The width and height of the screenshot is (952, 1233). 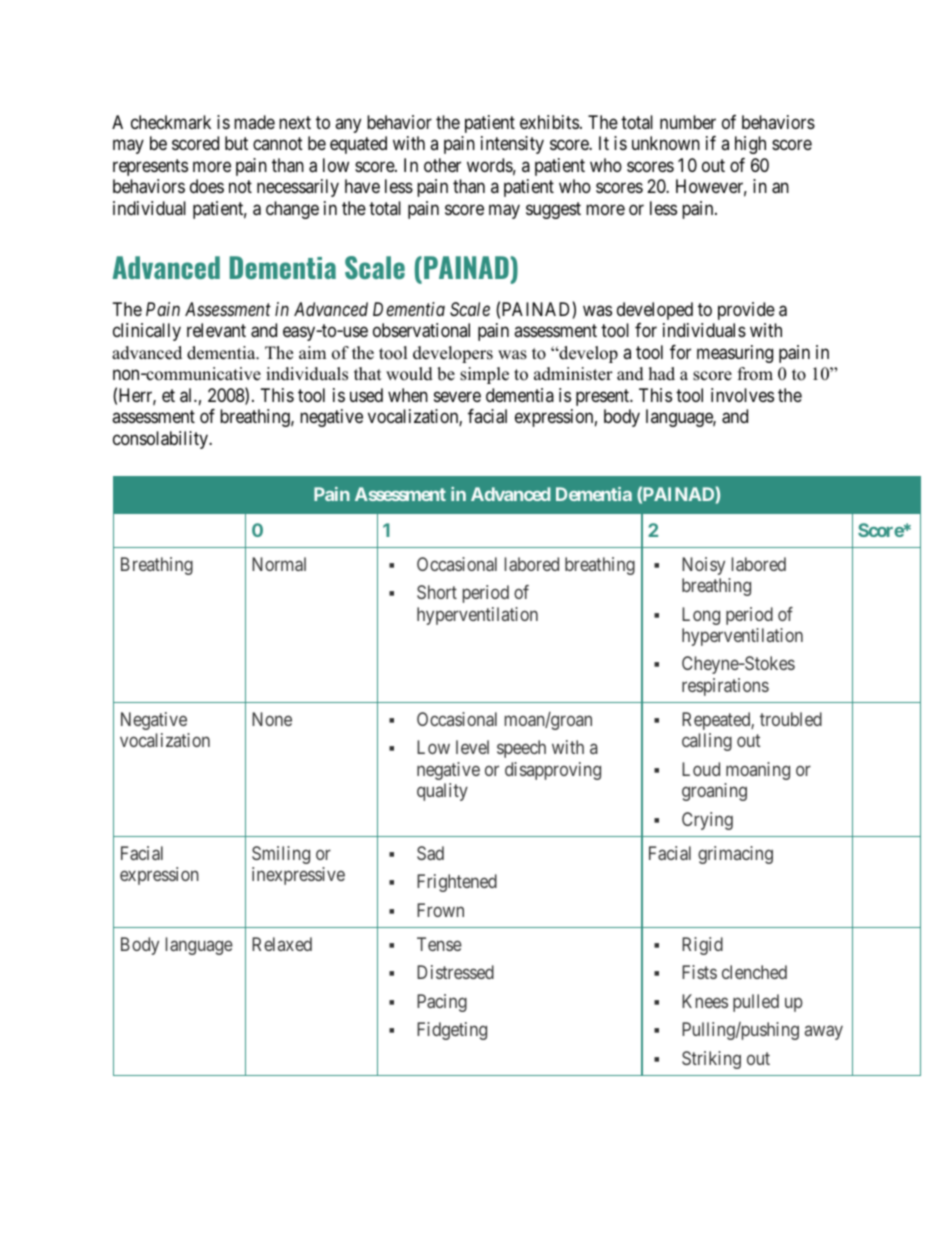 What do you see at coordinates (437, 592) in the screenshot?
I see `Short` at bounding box center [437, 592].
